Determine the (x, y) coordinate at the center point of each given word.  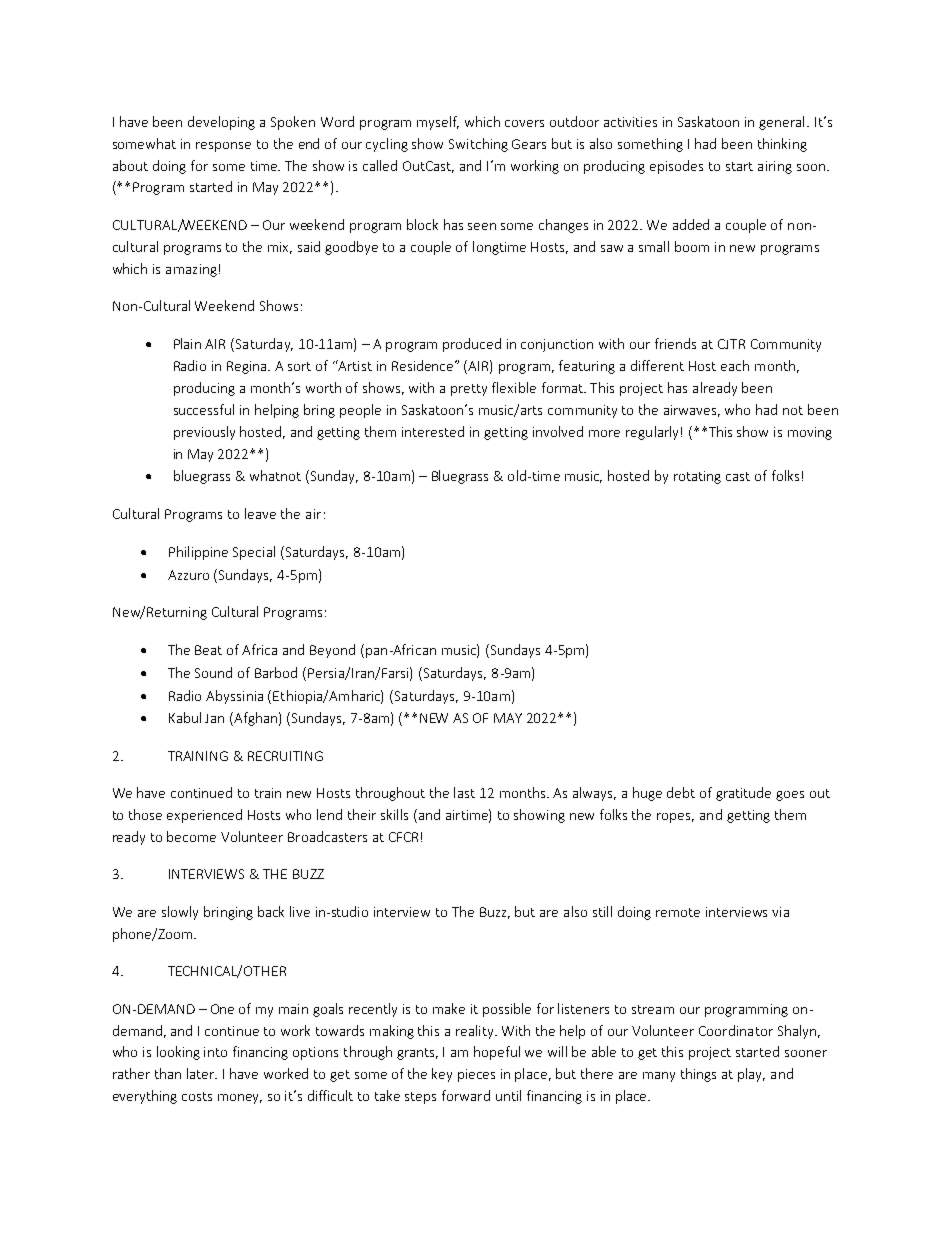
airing (775, 167)
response (223, 147)
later (202, 1073)
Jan (214, 718)
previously (204, 433)
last (464, 792)
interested (433, 431)
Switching (478, 145)
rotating (697, 477)
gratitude (743, 794)
